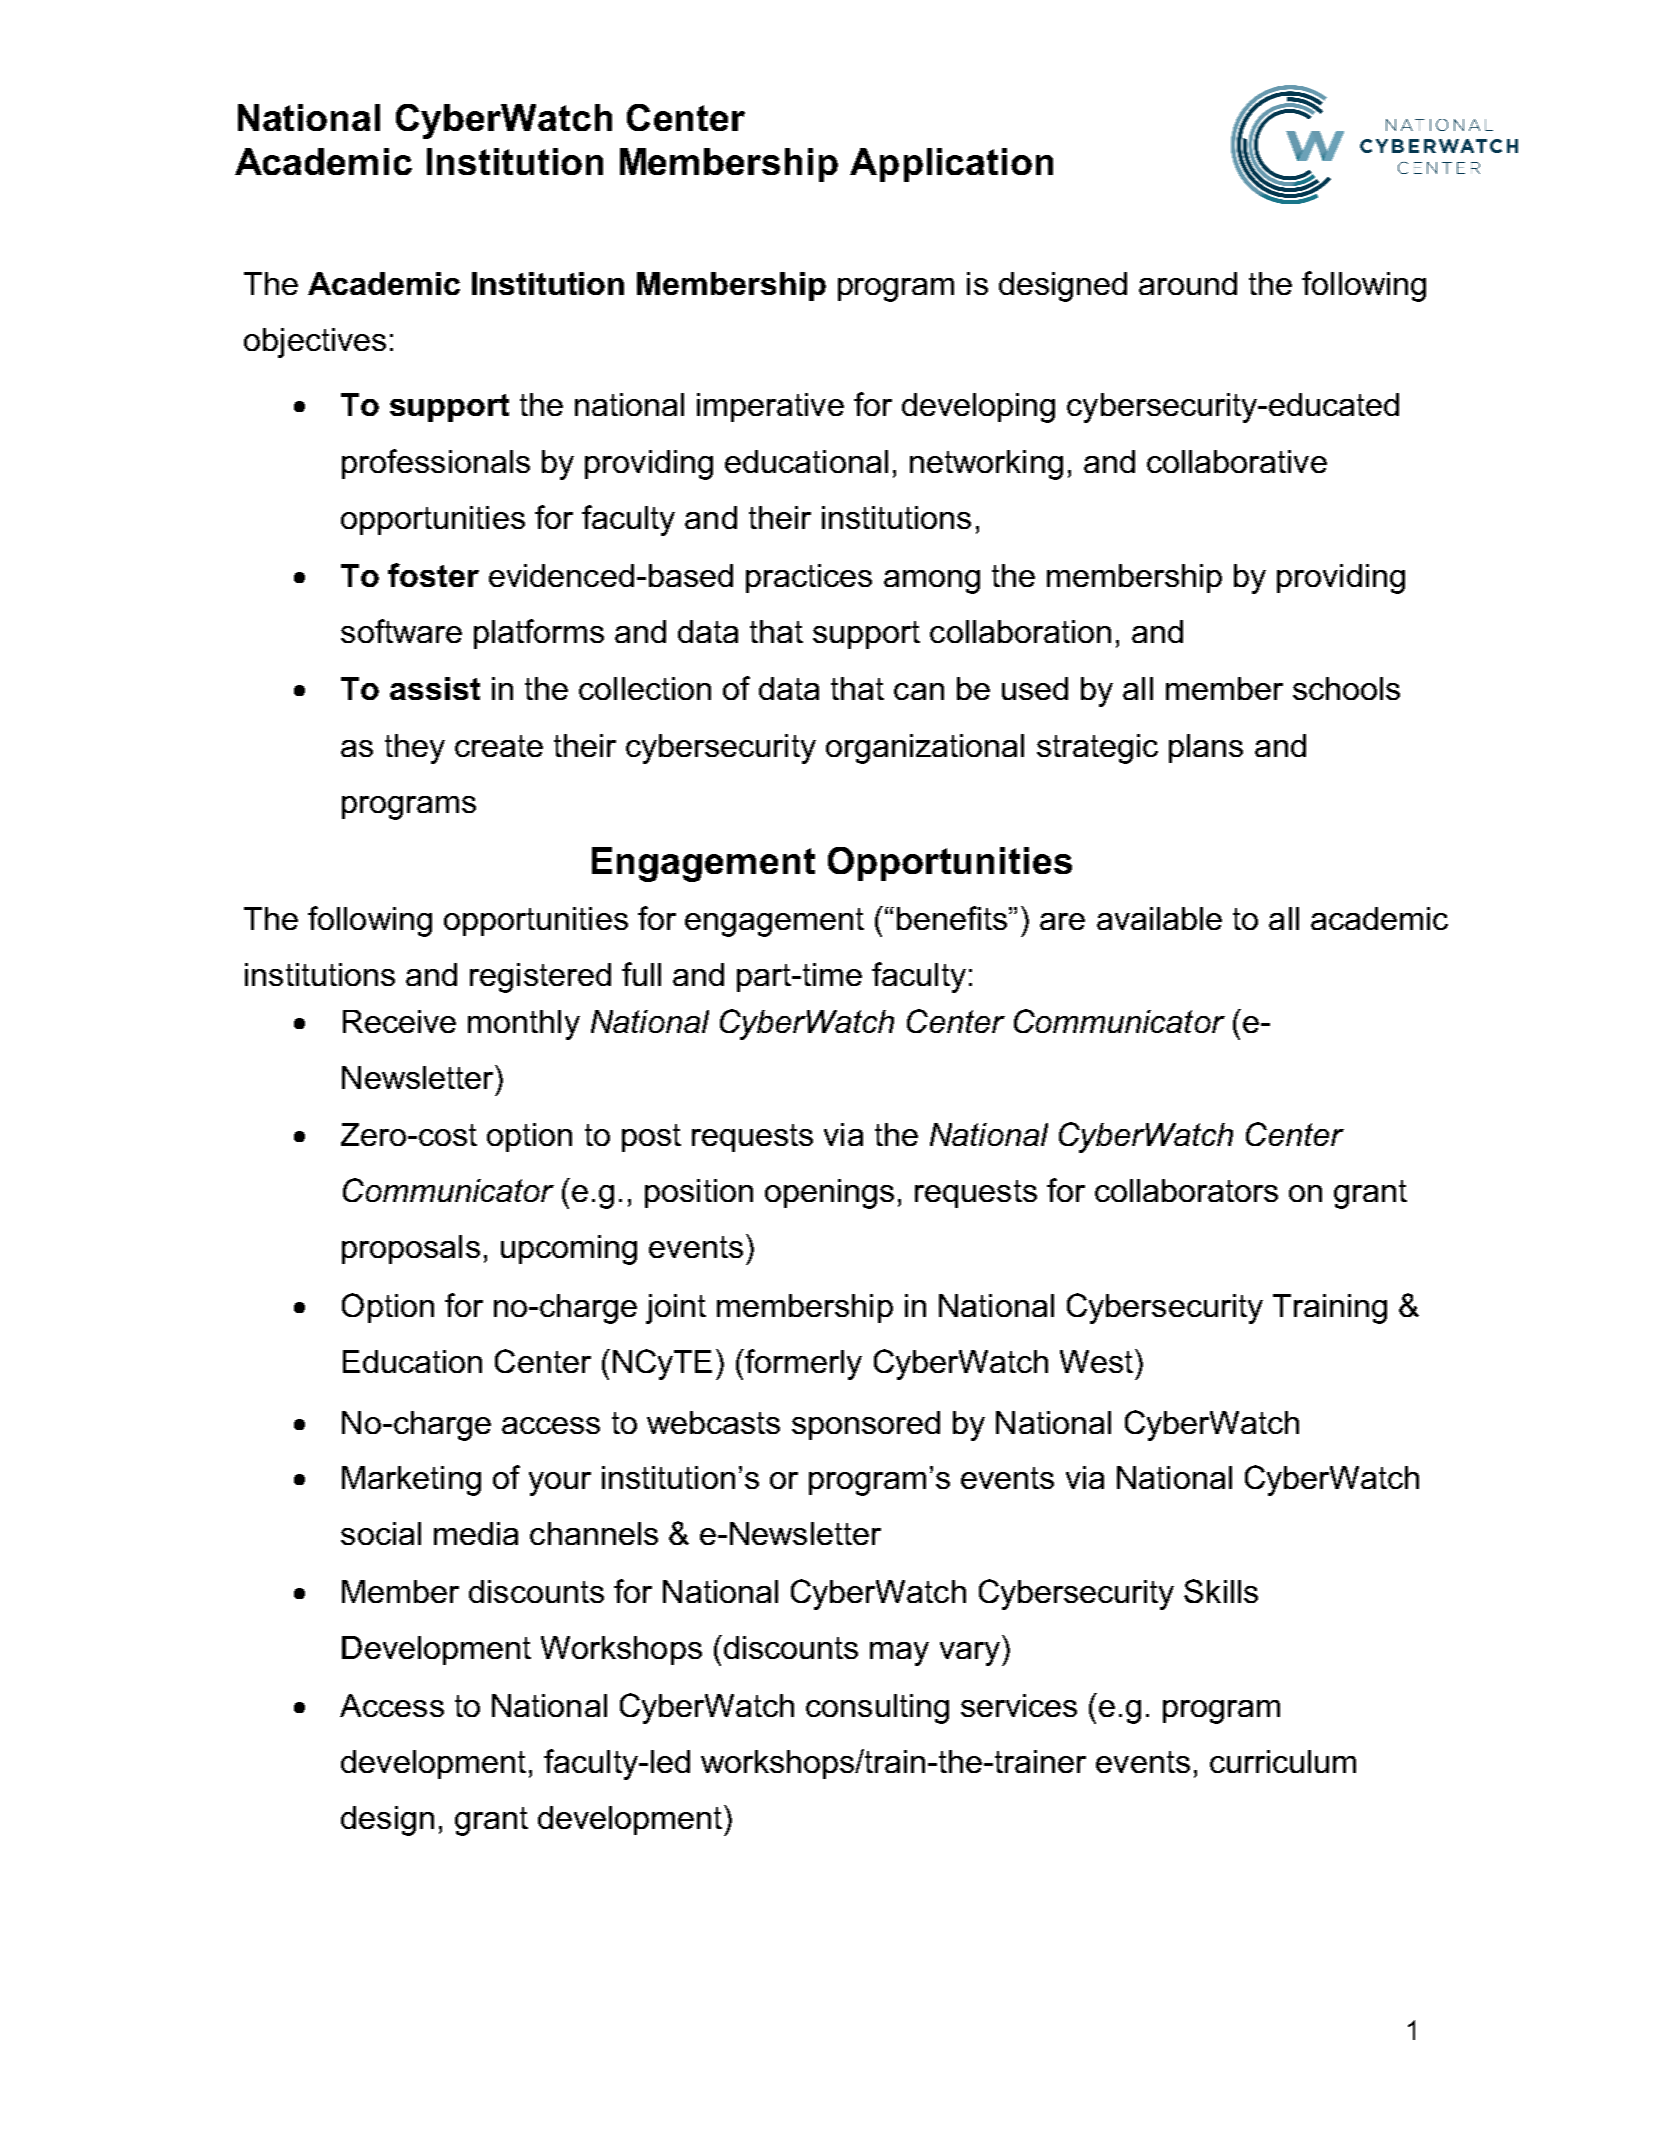 The width and height of the screenshot is (1653, 2140). What do you see at coordinates (476, 1533) in the screenshot?
I see `media` at bounding box center [476, 1533].
